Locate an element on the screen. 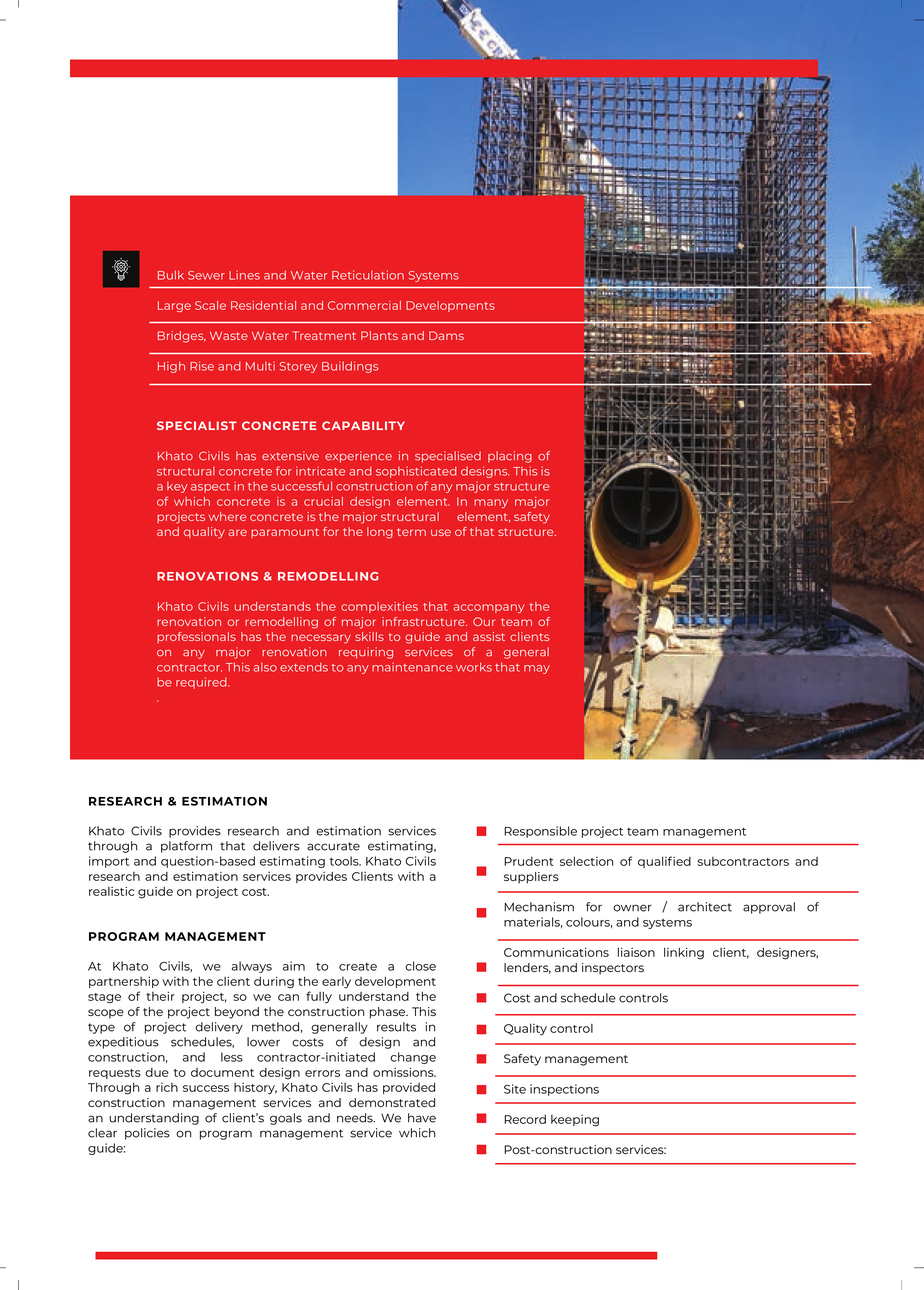 The width and height of the screenshot is (924, 1290). placing is located at coordinates (510, 457).
